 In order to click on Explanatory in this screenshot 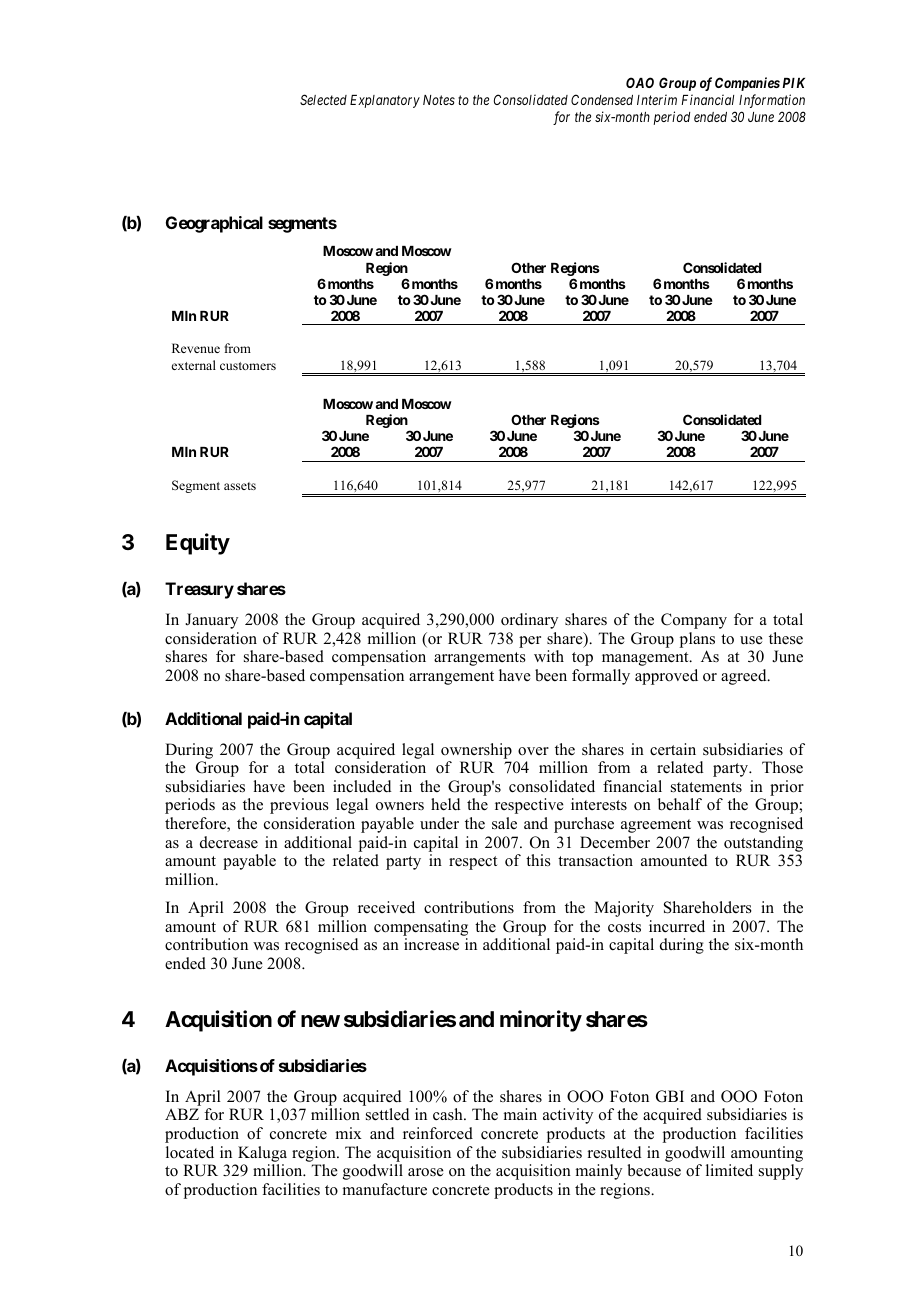, I will do `click(385, 101)`.
